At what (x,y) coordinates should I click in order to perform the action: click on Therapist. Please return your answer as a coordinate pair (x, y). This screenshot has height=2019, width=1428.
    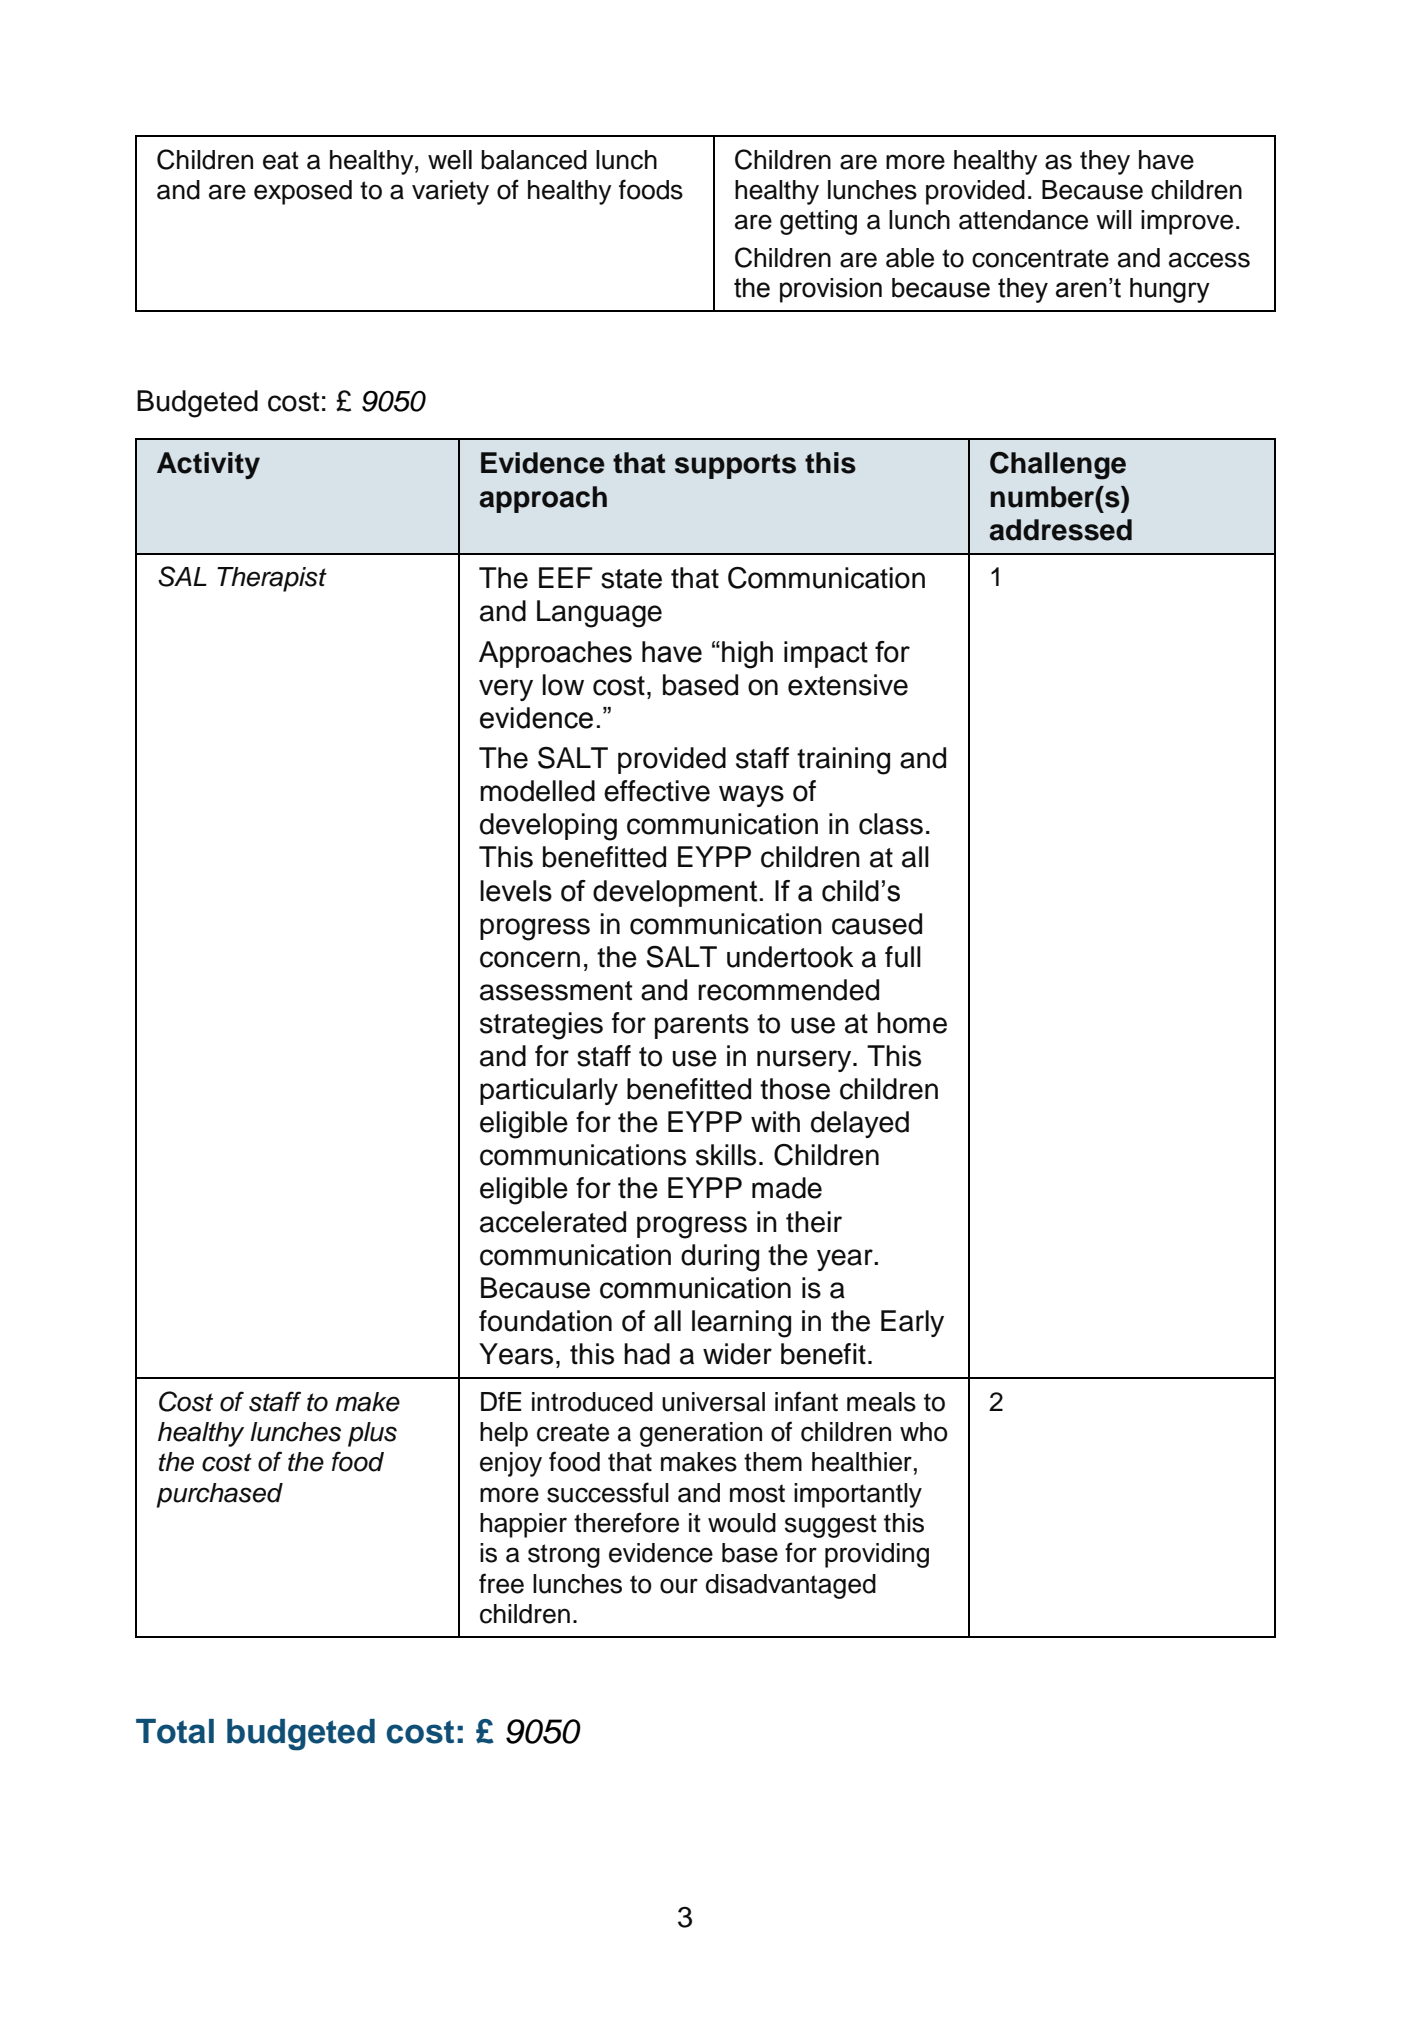
    Looking at the image, I should click on (272, 579).
